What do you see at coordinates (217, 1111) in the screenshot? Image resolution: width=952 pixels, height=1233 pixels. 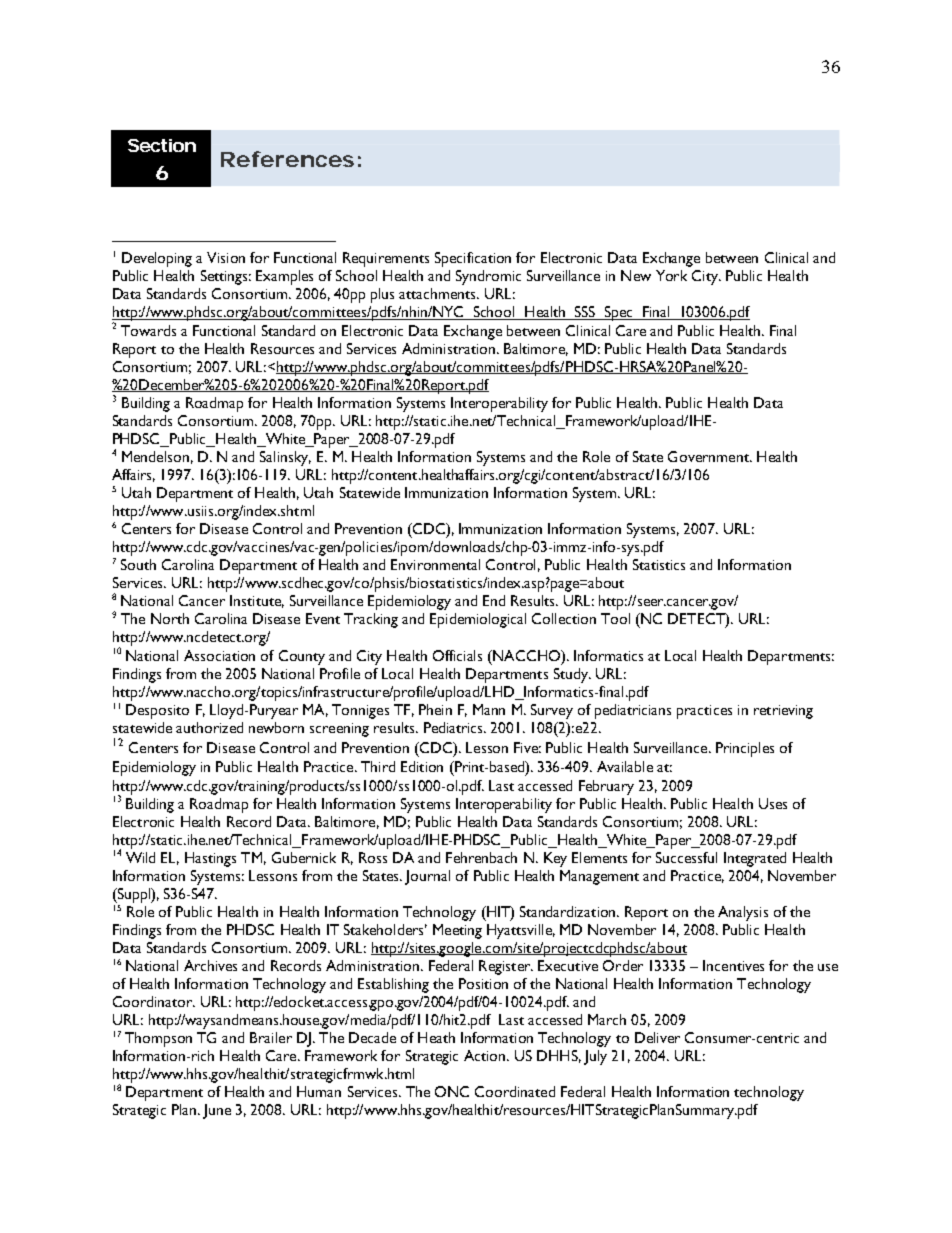 I see `June` at bounding box center [217, 1111].
